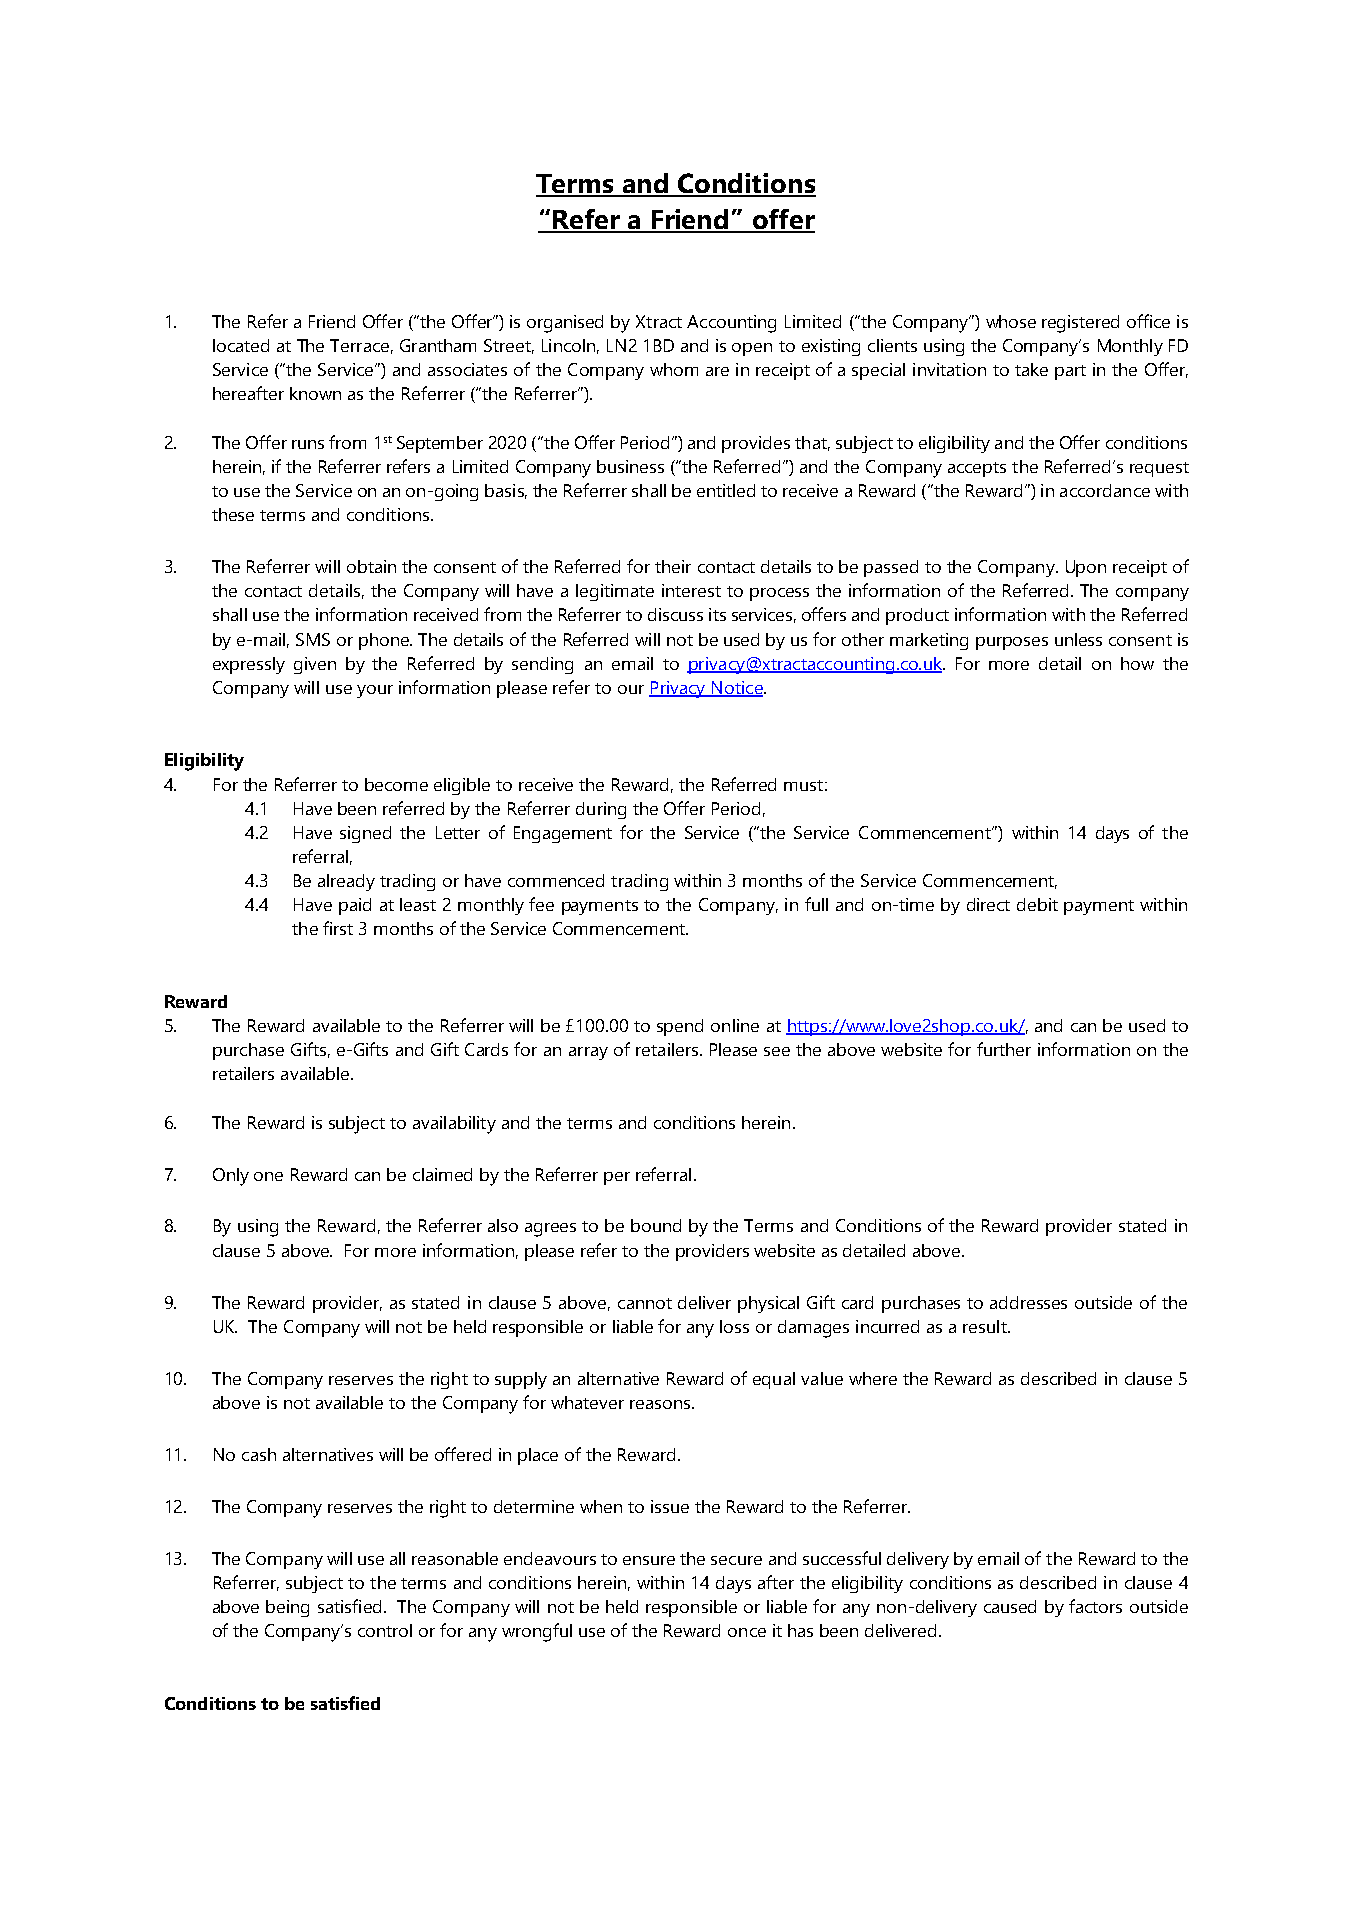 The image size is (1352, 1911). What do you see at coordinates (601, 810) in the document?
I see `during` at bounding box center [601, 810].
